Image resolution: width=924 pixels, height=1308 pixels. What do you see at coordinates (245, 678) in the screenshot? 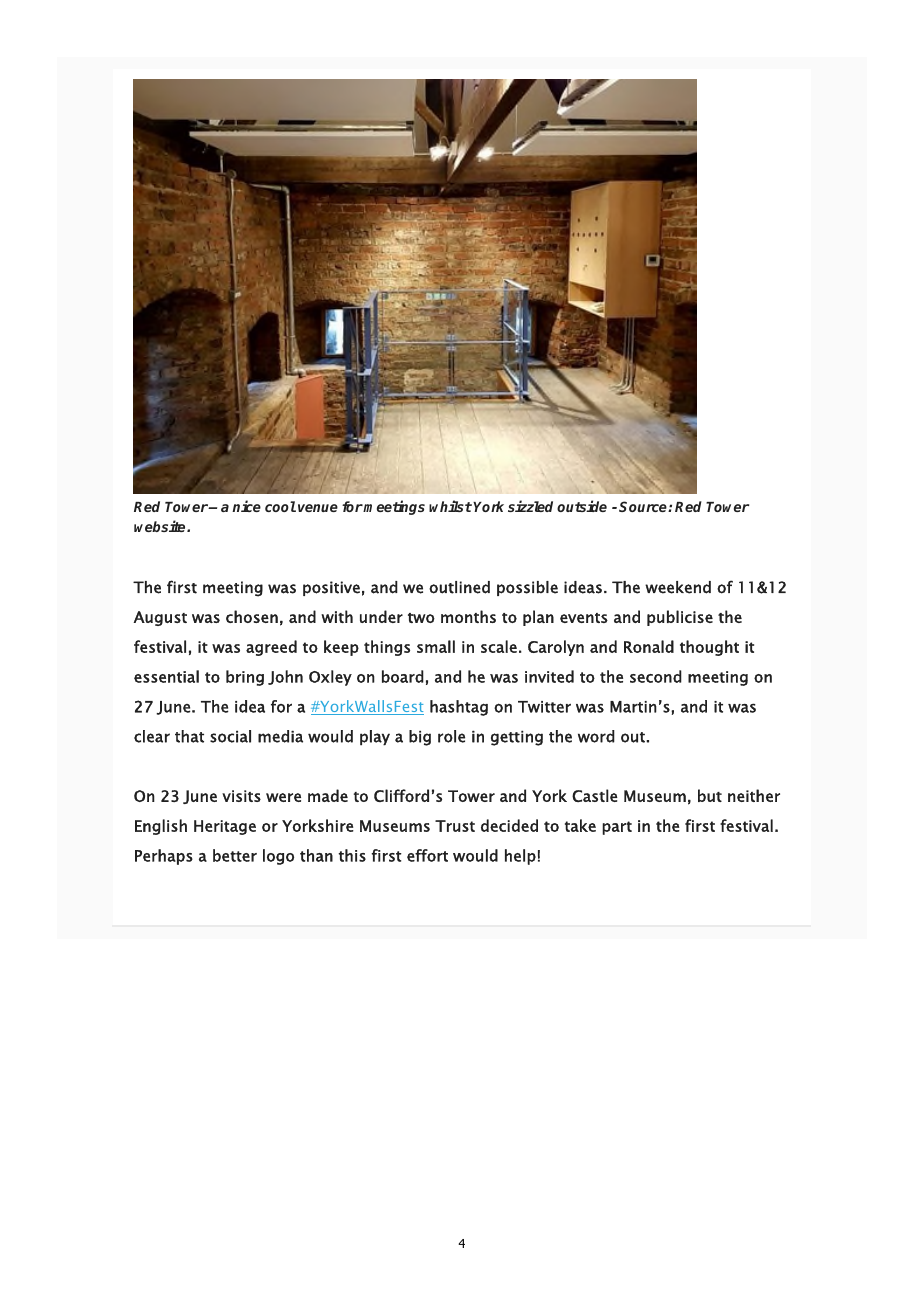
I see `bring` at bounding box center [245, 678].
